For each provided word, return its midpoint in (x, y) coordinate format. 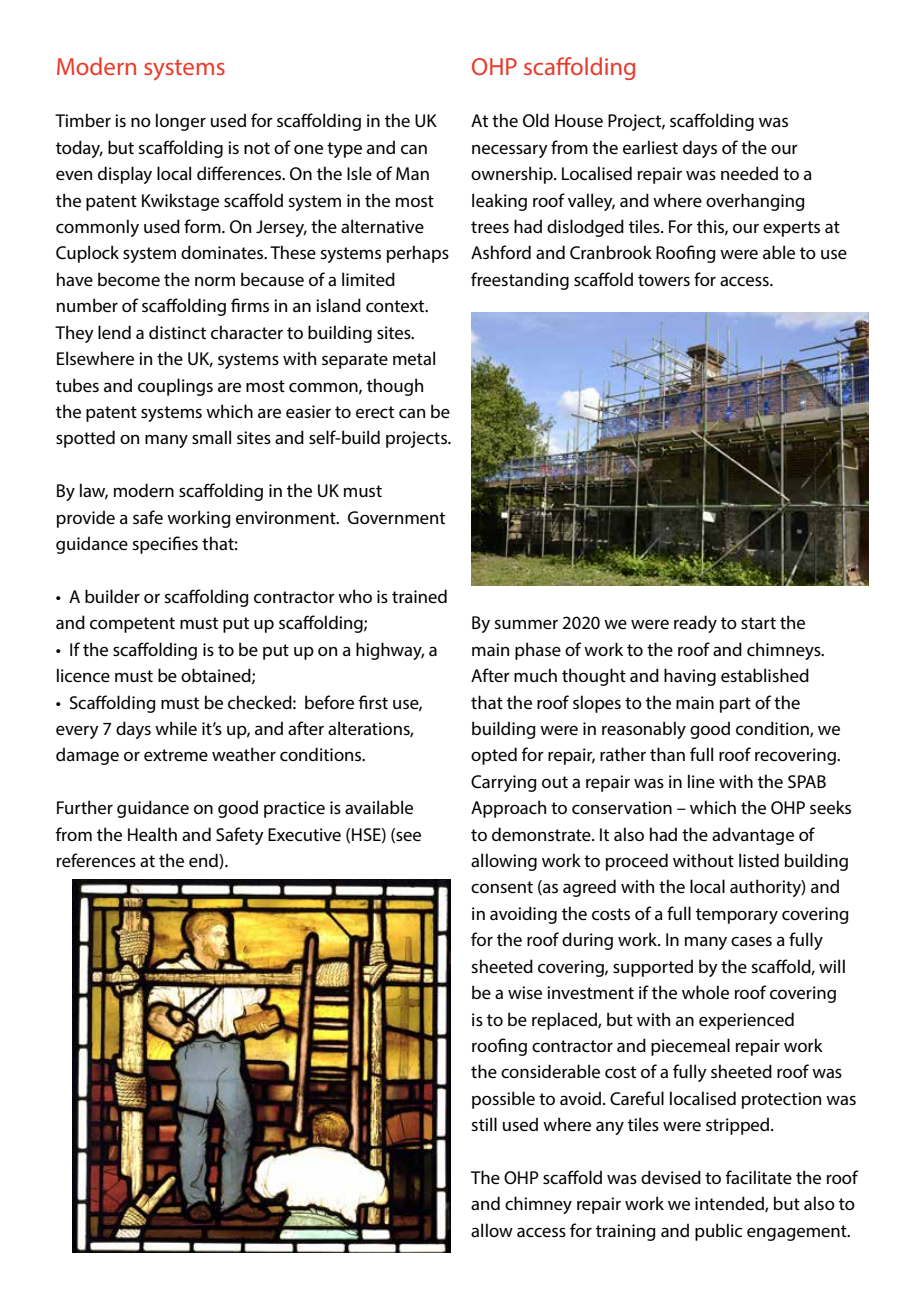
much (535, 675)
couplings (175, 387)
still (484, 1124)
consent (502, 887)
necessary (510, 151)
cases (751, 941)
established (765, 675)
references (96, 860)
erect (375, 412)
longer (181, 122)
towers (664, 280)
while (176, 728)
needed (749, 173)
